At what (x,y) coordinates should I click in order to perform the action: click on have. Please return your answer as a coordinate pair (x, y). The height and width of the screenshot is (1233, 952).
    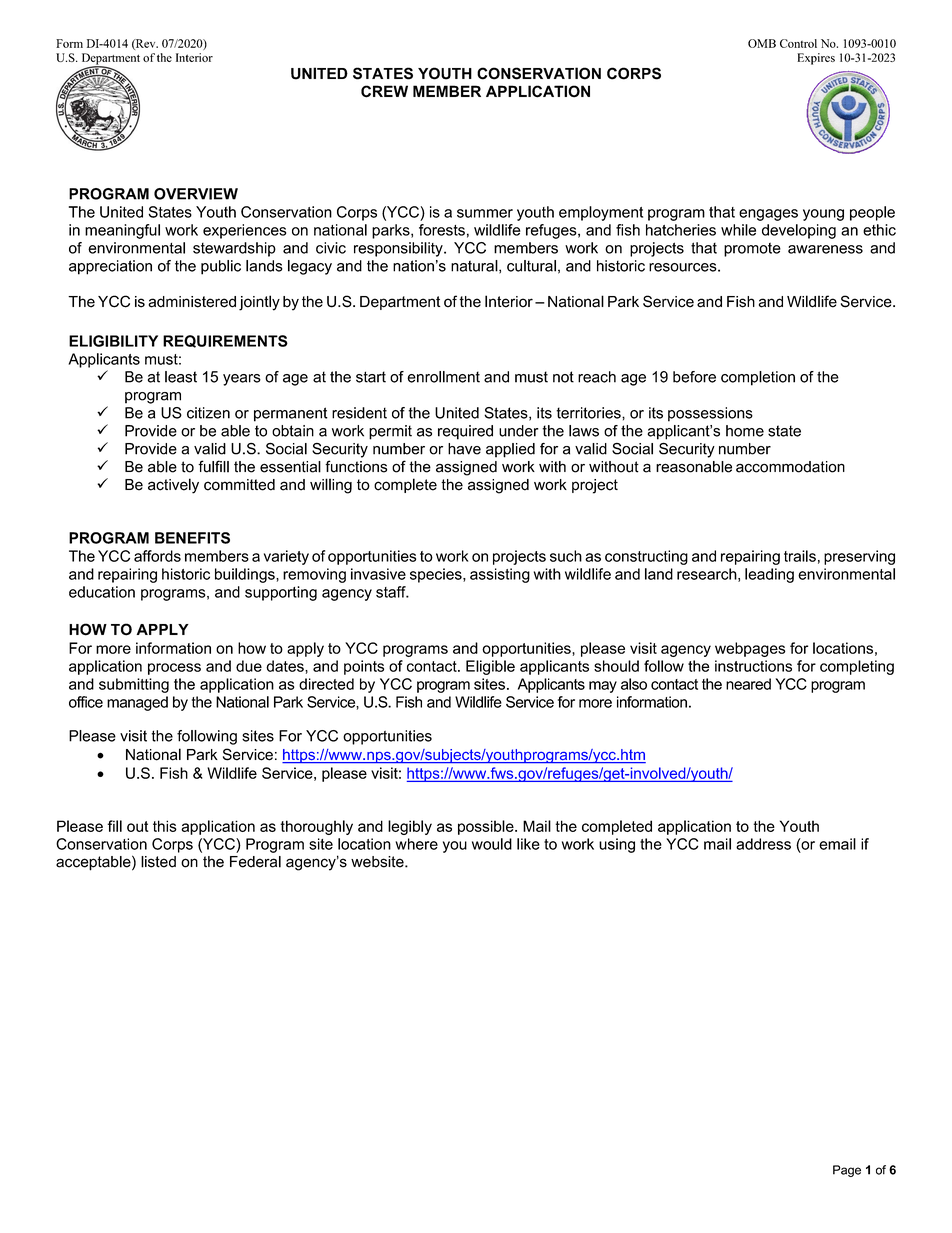
    Looking at the image, I should click on (464, 449).
